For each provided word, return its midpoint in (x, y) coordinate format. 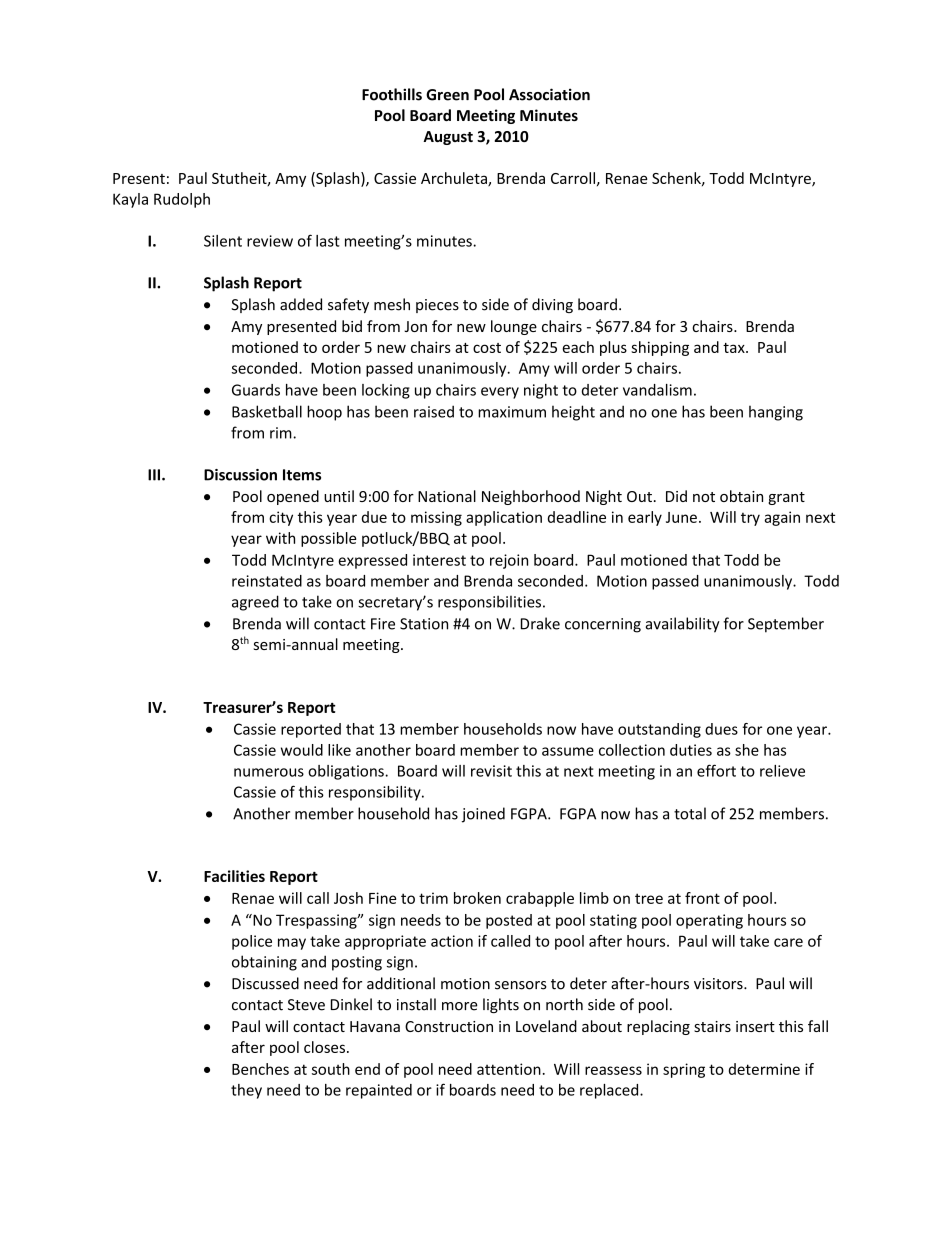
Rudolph (182, 200)
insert (755, 1026)
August (448, 138)
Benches (260, 1069)
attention (509, 1069)
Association (549, 94)
